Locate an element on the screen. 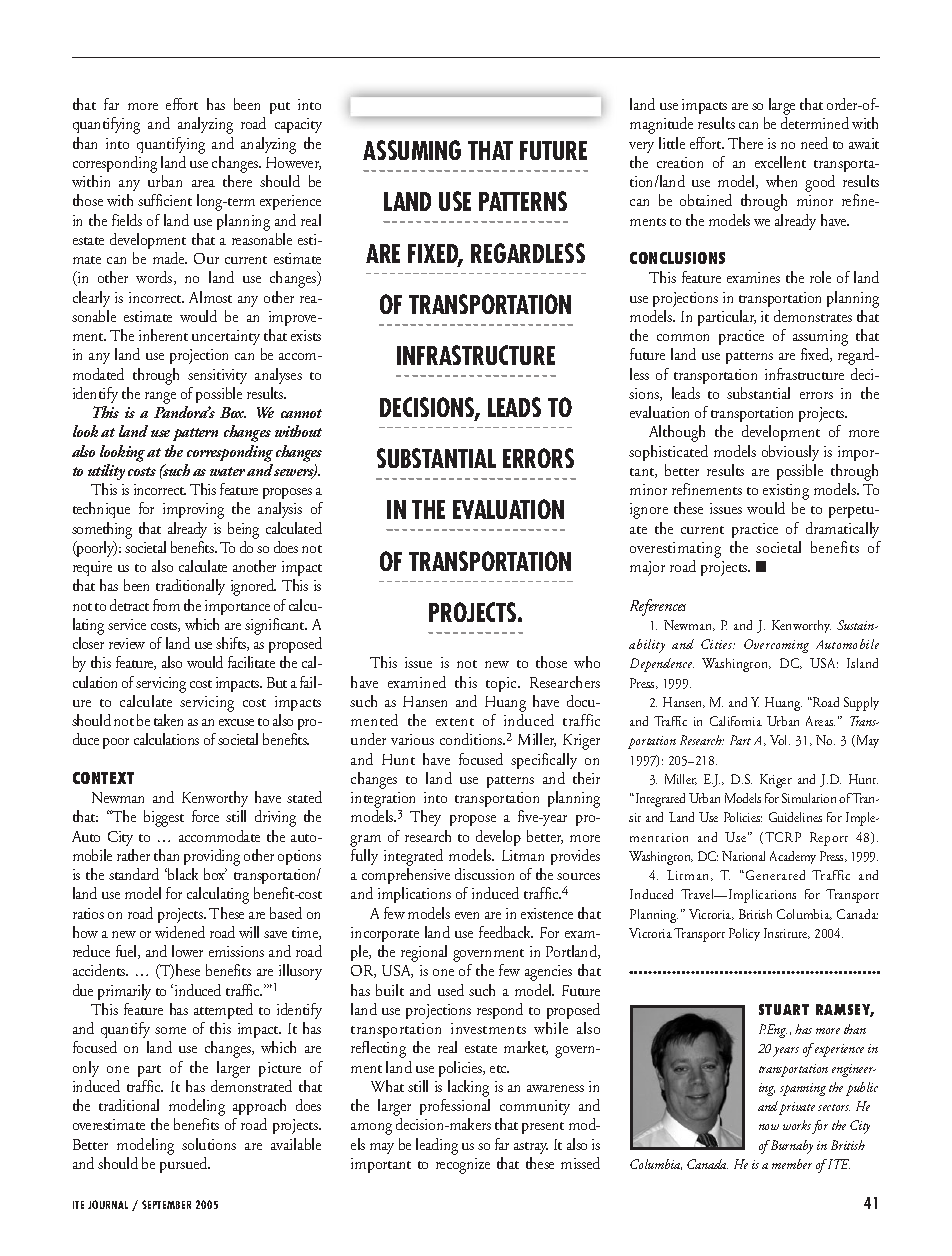 The height and width of the screenshot is (1256, 952). excellent is located at coordinates (780, 162).
